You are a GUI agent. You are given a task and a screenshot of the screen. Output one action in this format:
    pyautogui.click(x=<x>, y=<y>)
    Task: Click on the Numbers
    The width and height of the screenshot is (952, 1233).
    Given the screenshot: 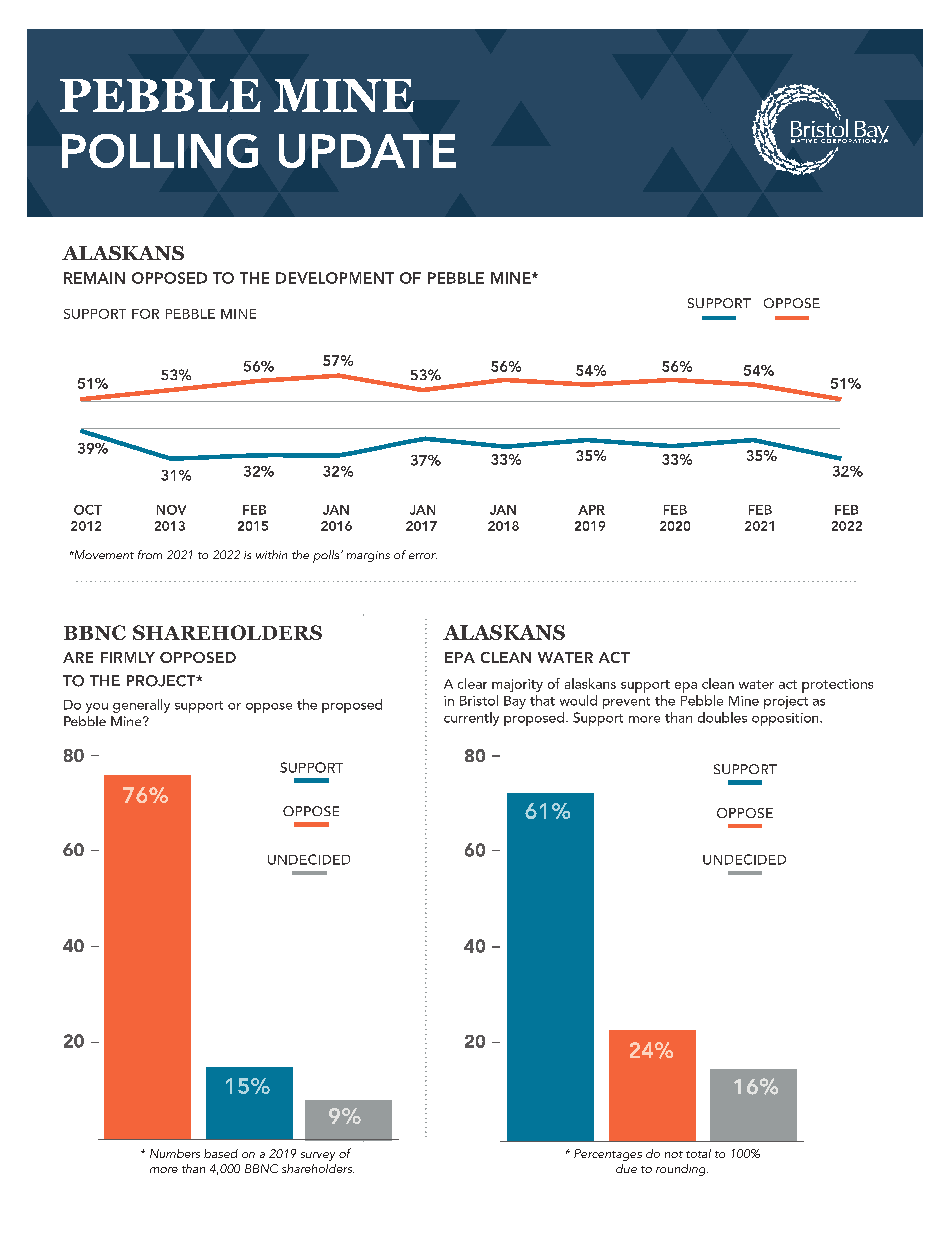 What is the action you would take?
    pyautogui.click(x=175, y=1153)
